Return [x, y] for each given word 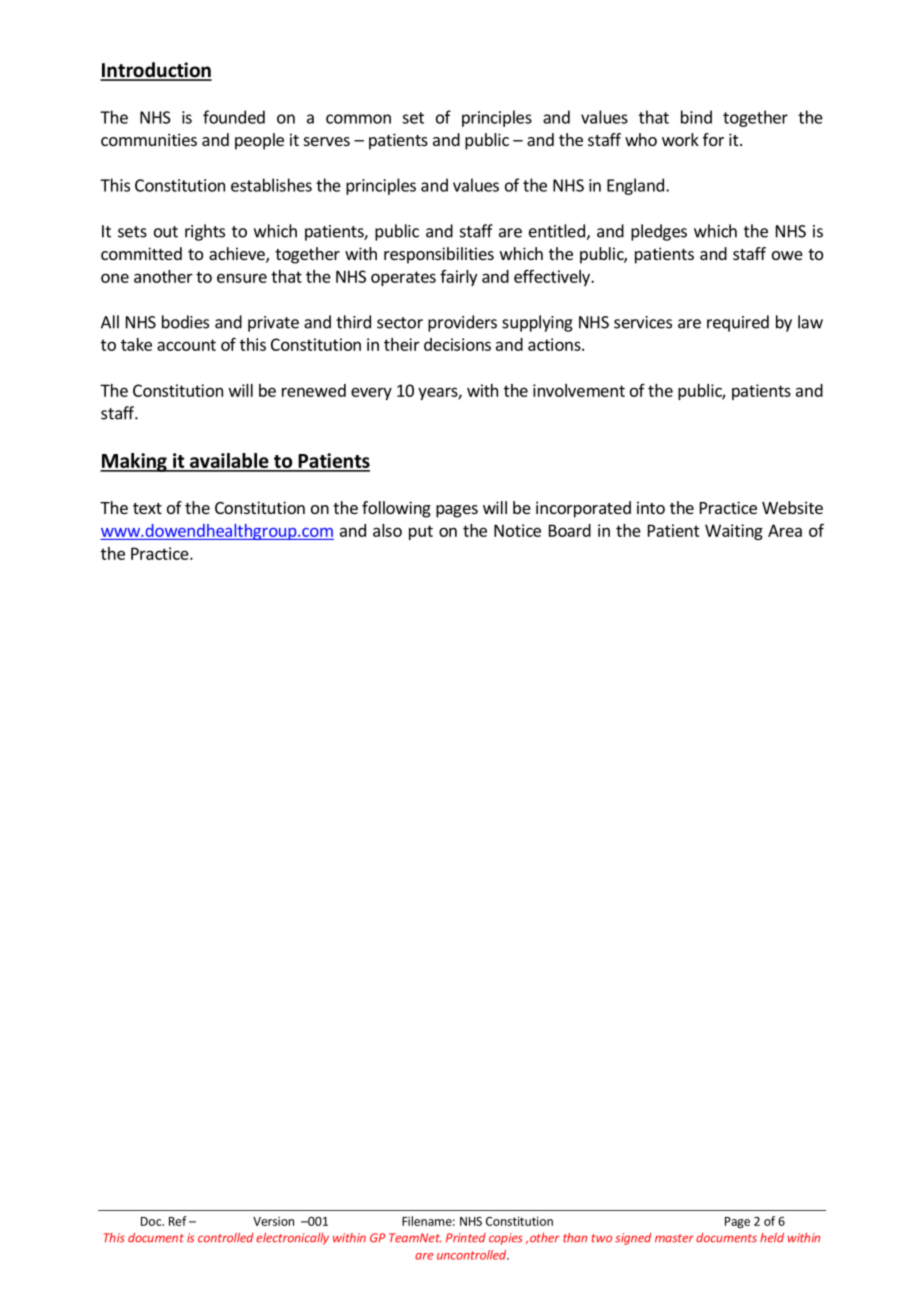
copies [506, 1239]
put [421, 532]
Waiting [734, 532]
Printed [466, 1238]
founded [234, 117]
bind [696, 117]
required [738, 323]
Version [273, 1221]
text [147, 508]
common [358, 119]
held [772, 1238]
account [186, 345]
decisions [457, 344]
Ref [178, 1221]
